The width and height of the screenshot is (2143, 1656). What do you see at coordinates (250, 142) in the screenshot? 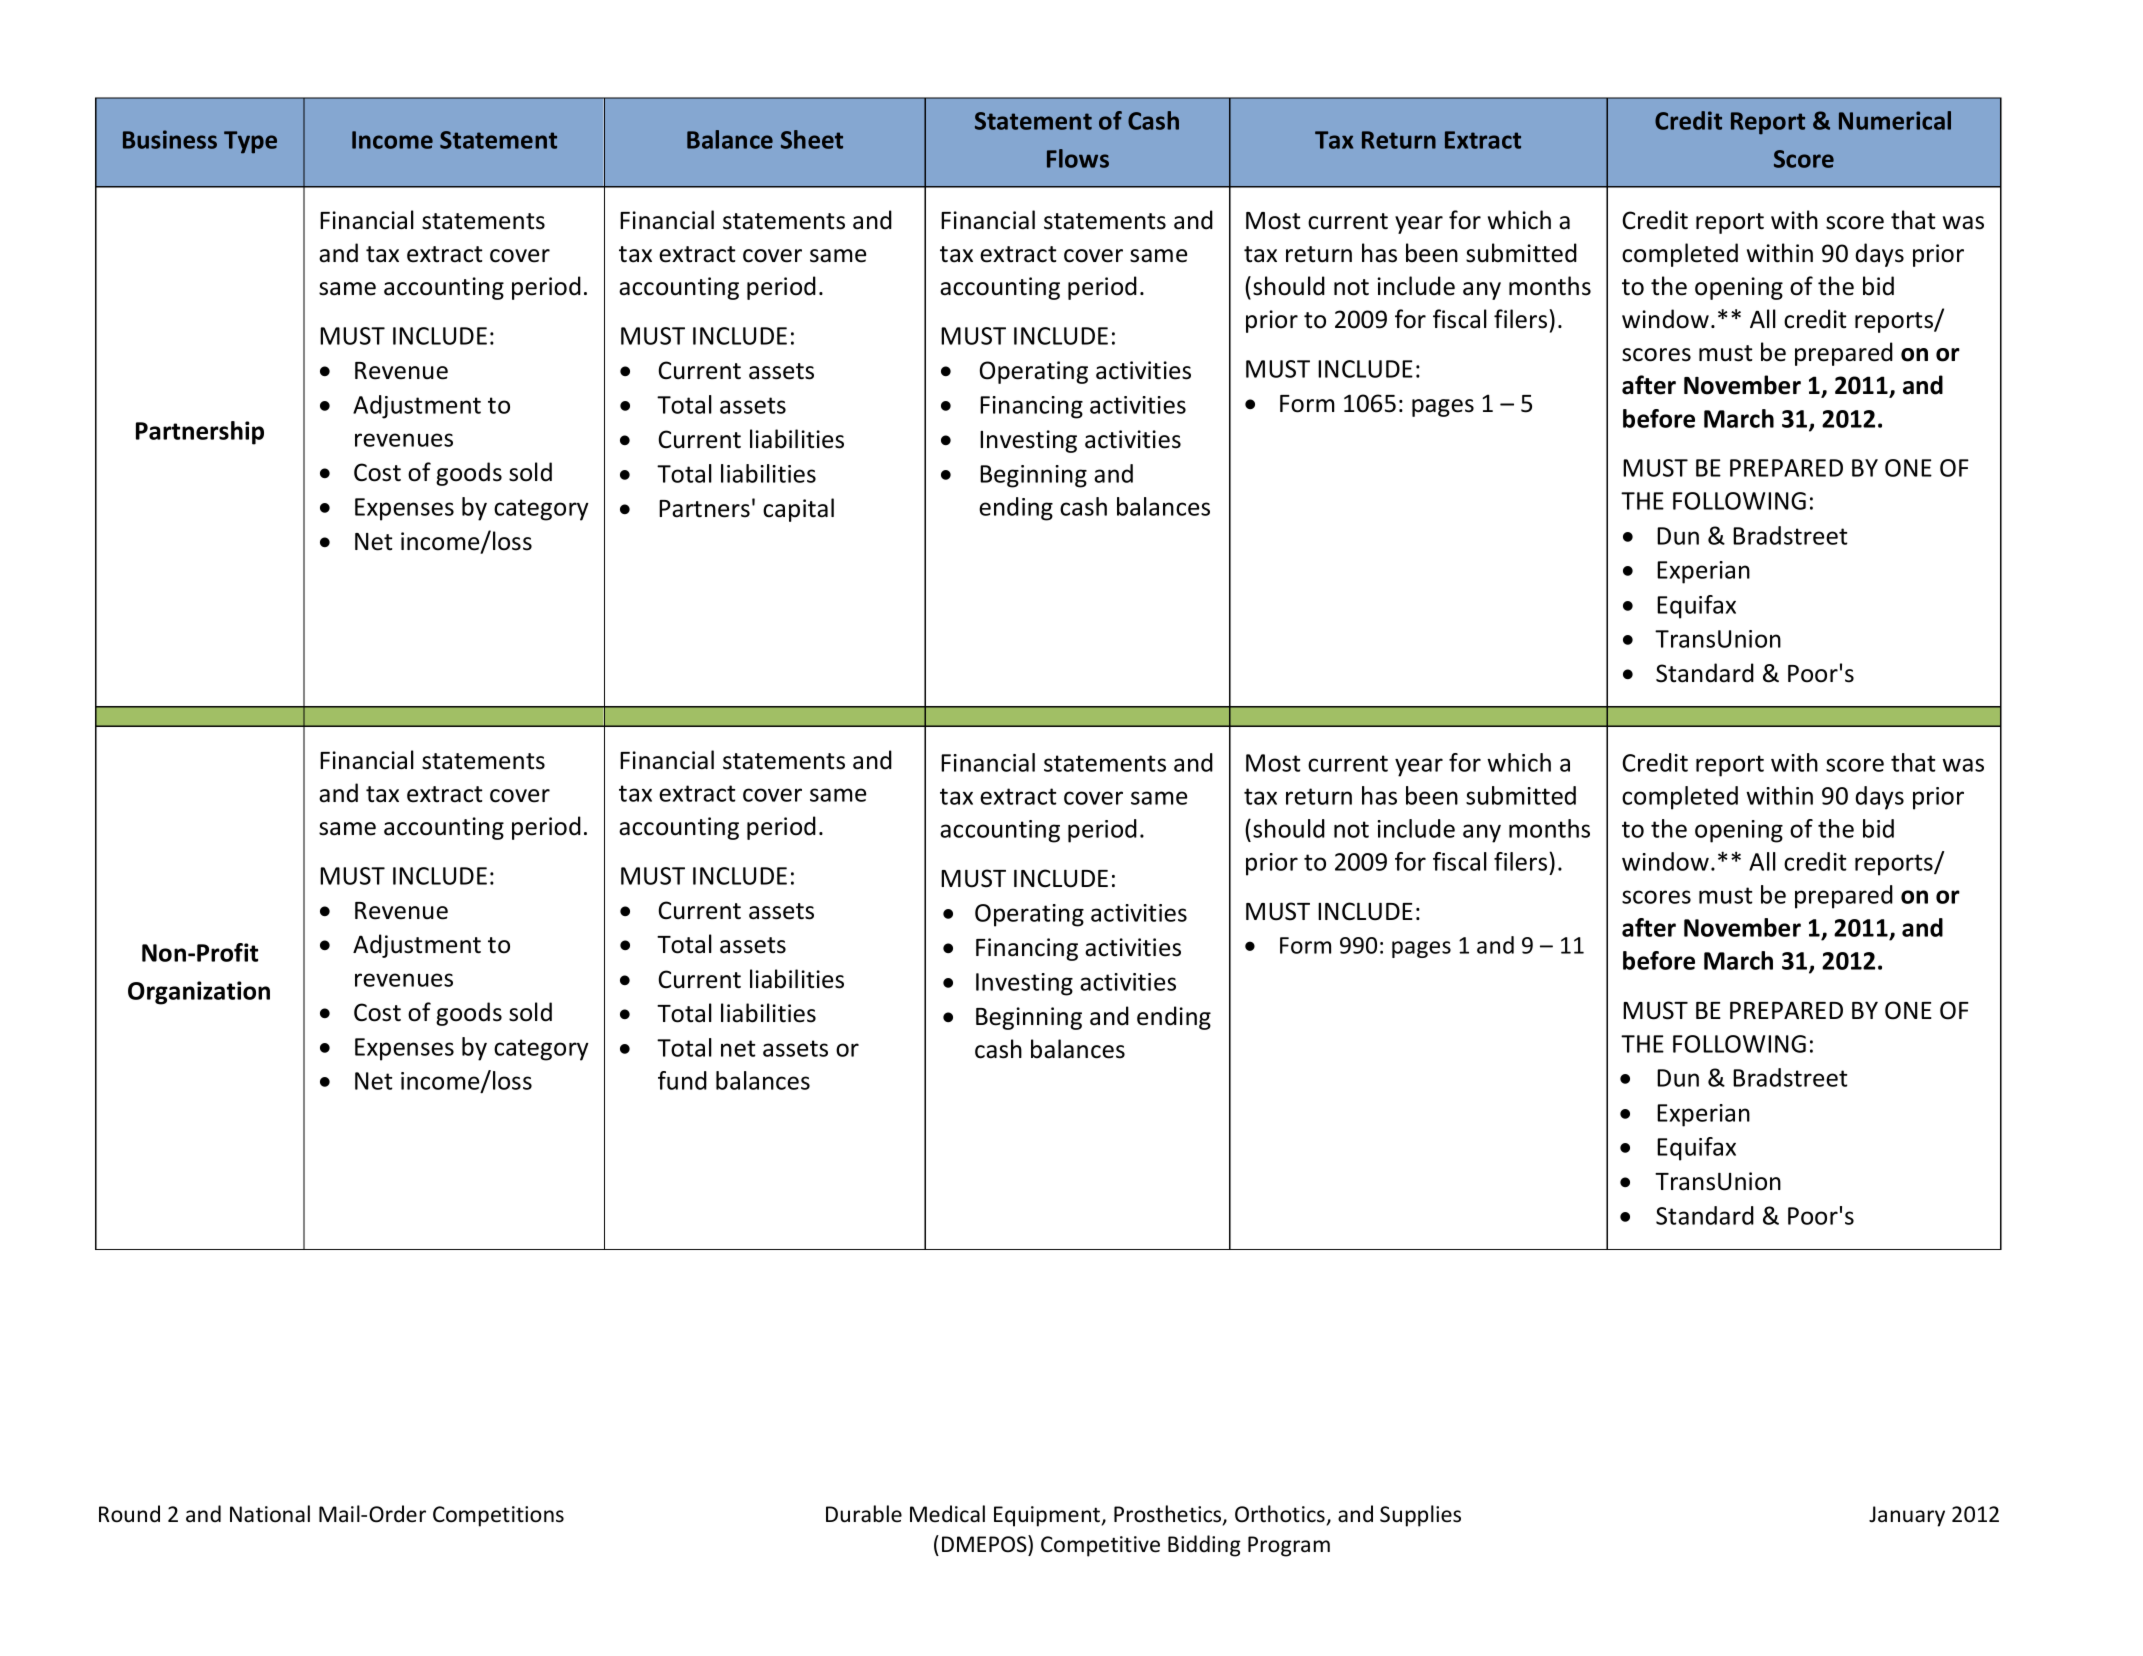
I see `Type` at bounding box center [250, 142].
